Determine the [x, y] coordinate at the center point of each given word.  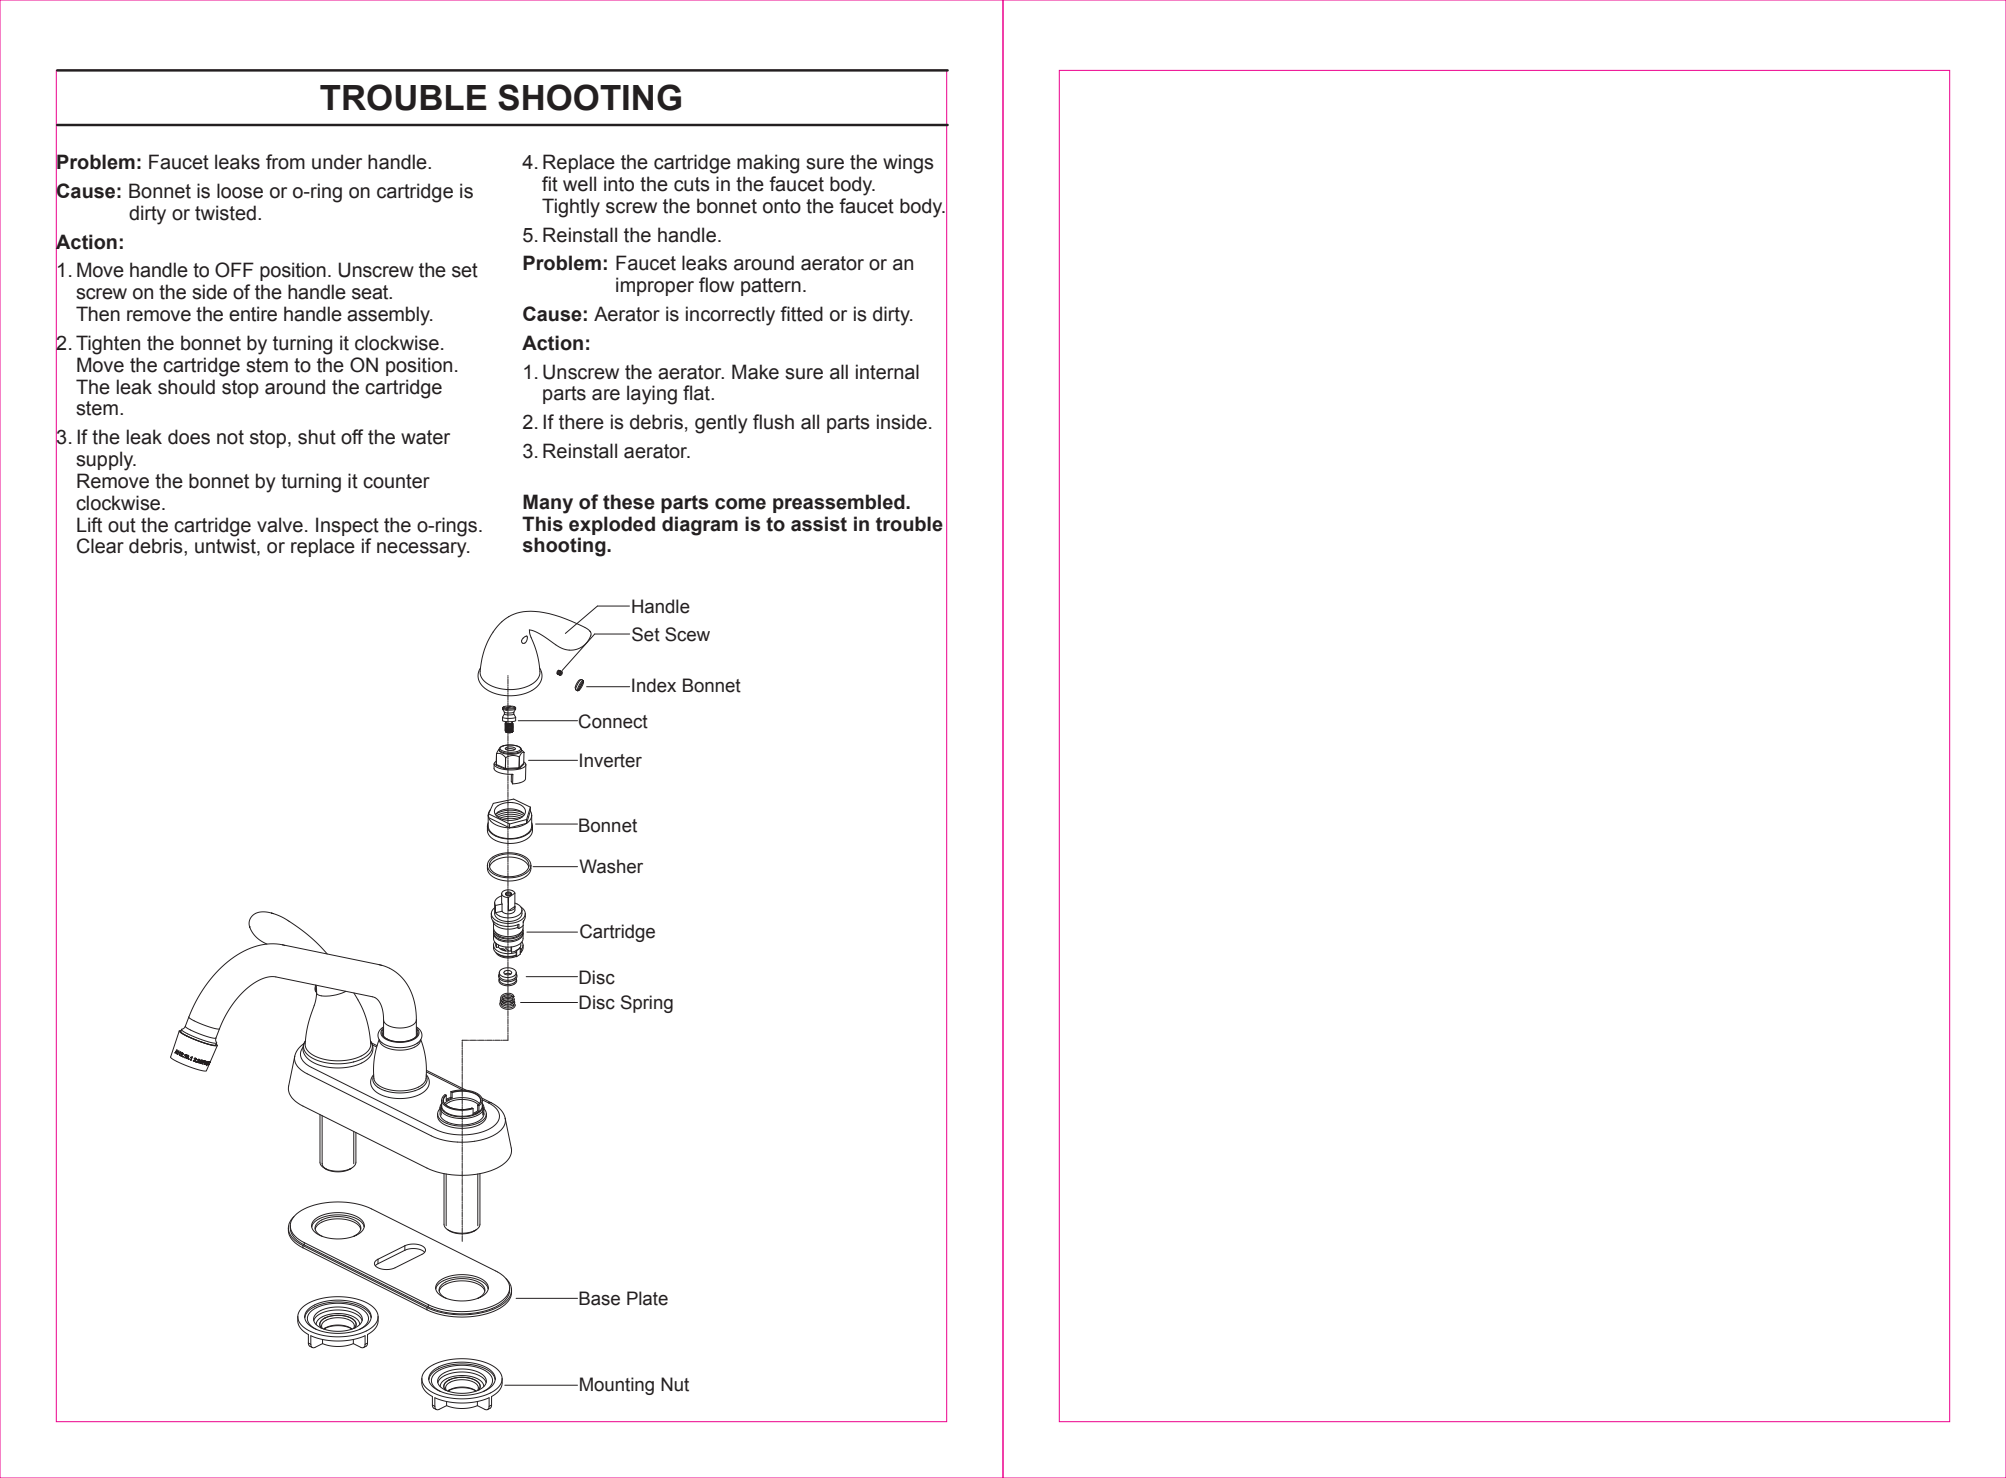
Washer [610, 866]
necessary [423, 550]
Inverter [611, 760]
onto [782, 206]
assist [819, 524]
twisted [225, 213]
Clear [100, 546]
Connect [612, 721]
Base [598, 1298]
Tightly [571, 208]
